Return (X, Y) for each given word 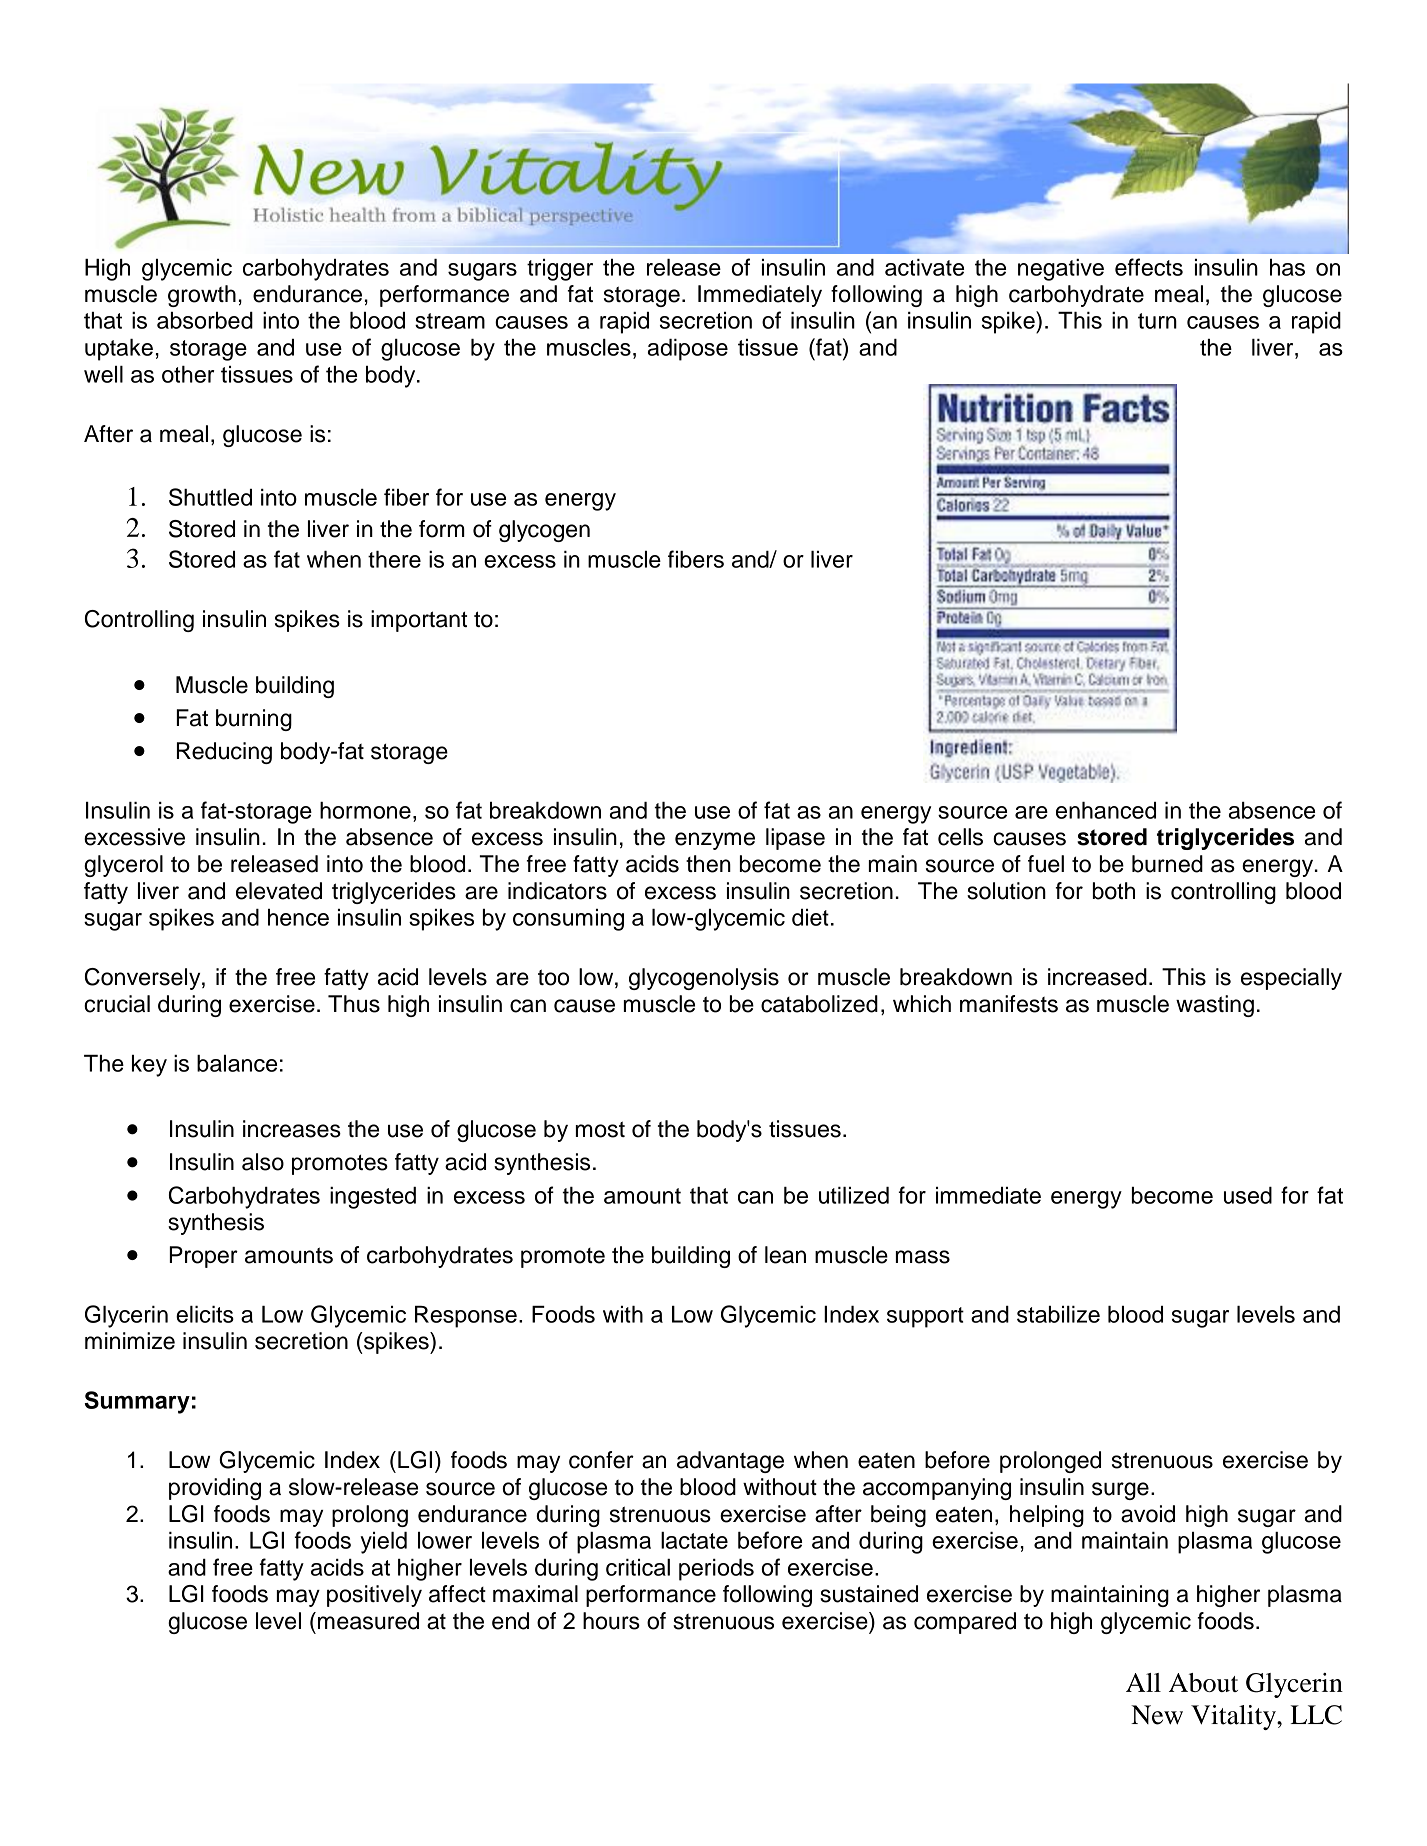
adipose (688, 350)
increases (292, 1129)
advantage (730, 1462)
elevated (279, 891)
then (708, 864)
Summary (137, 1402)
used (1248, 1195)
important (419, 621)
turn (1157, 321)
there (394, 559)
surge (1120, 1491)
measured (368, 1621)
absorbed (205, 320)
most (600, 1129)
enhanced (1106, 810)
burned (1167, 864)
